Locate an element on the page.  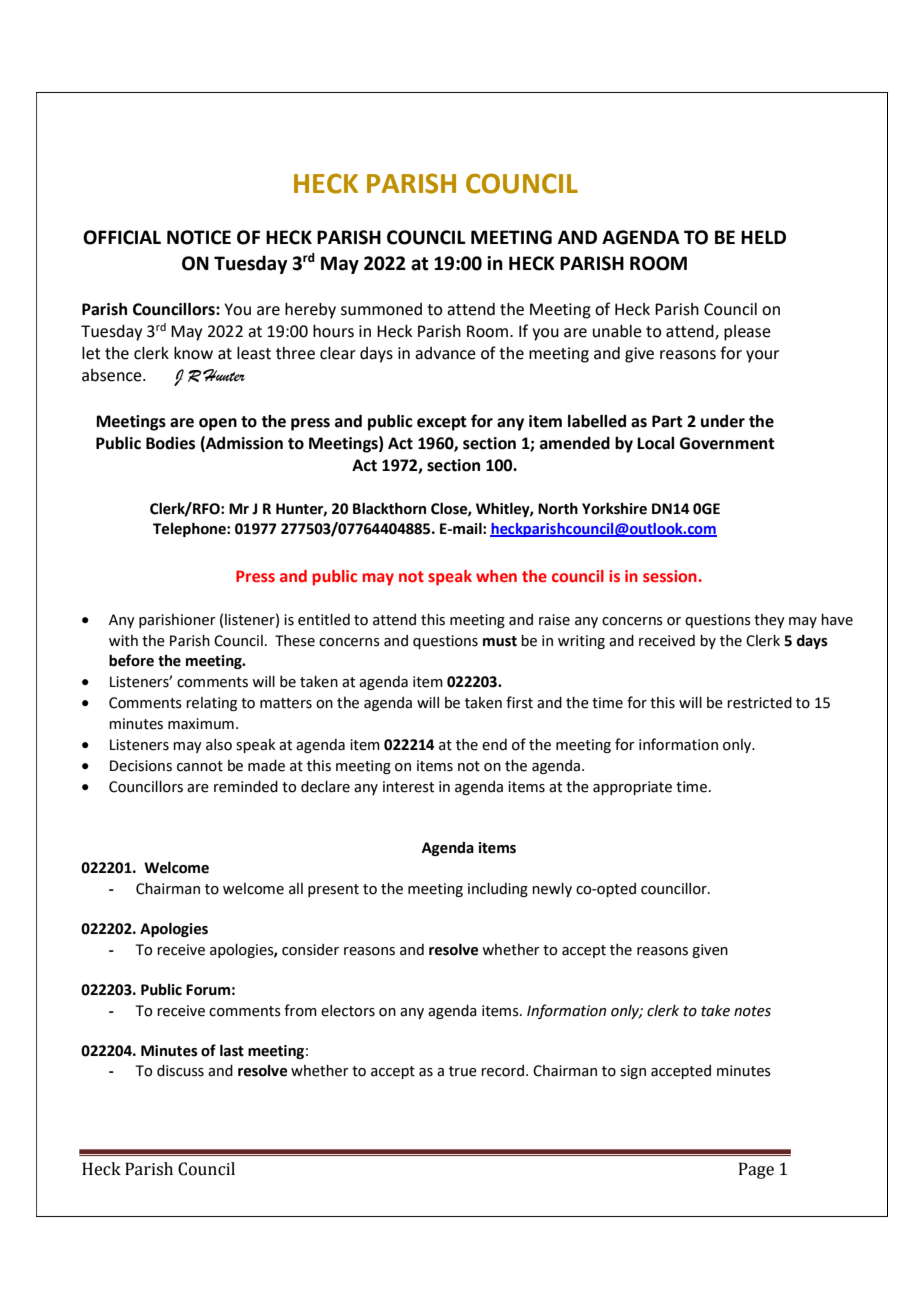
HELD is located at coordinates (763, 237).
